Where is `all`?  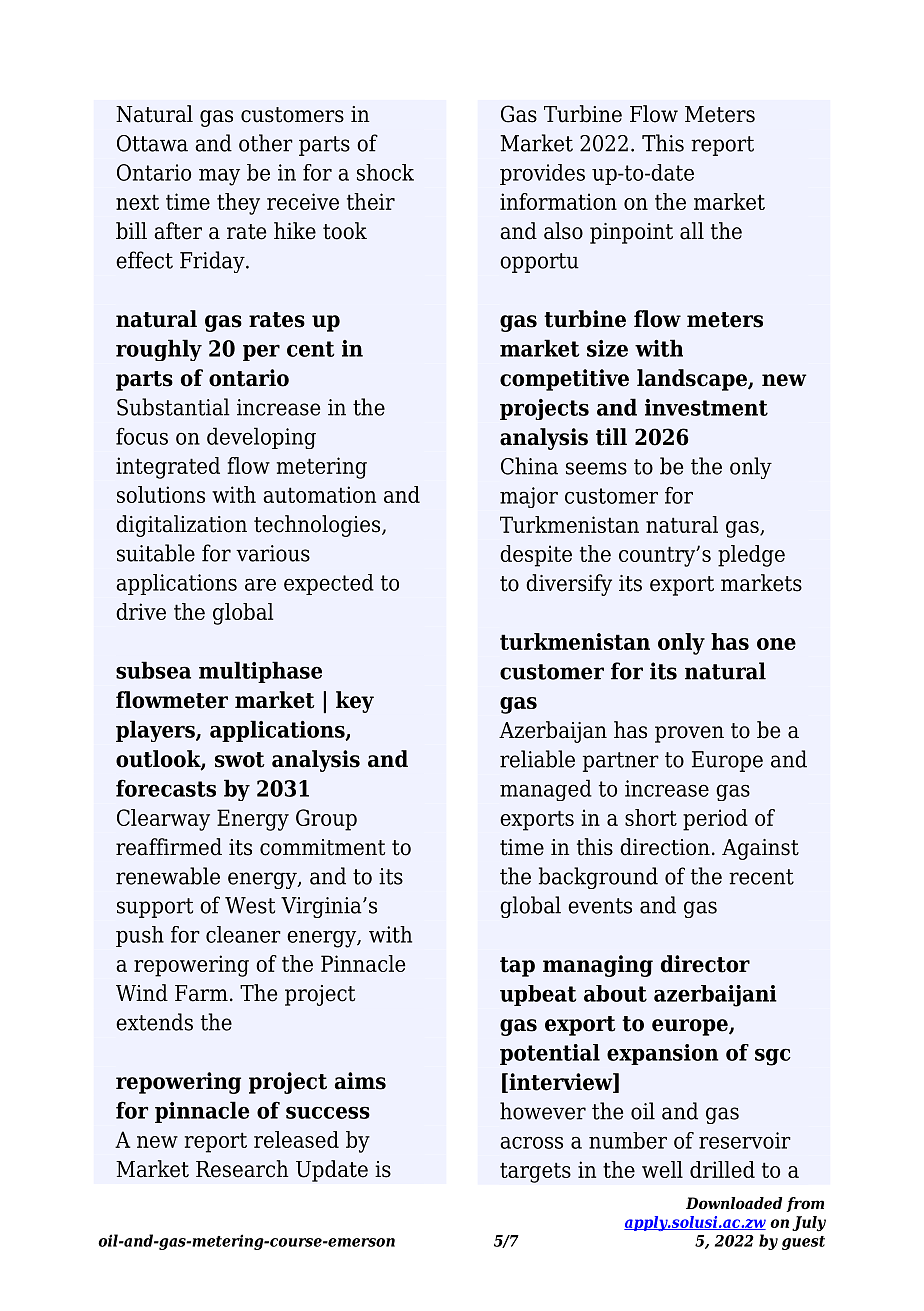 all is located at coordinates (692, 231).
